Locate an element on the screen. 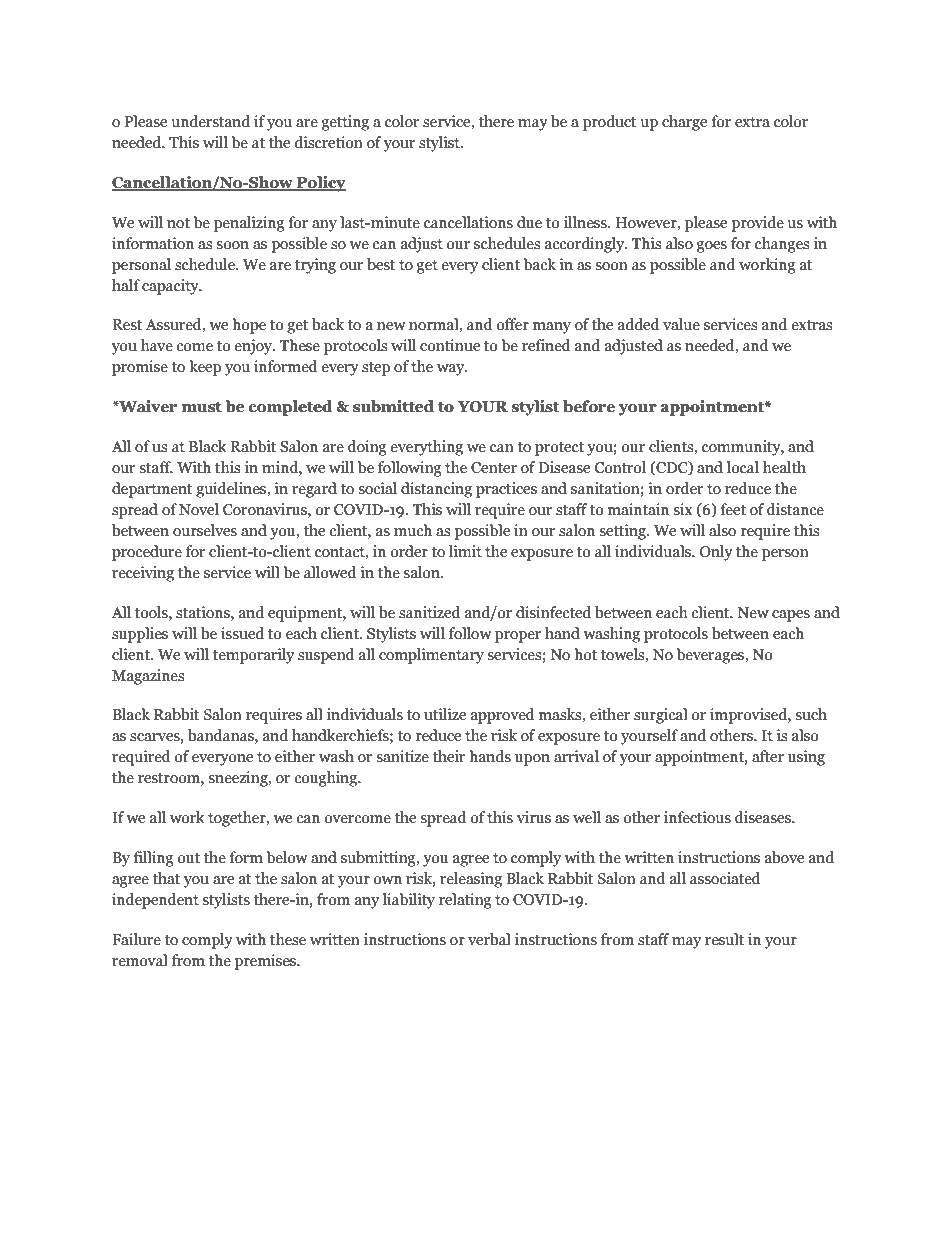  premises is located at coordinates (266, 962).
